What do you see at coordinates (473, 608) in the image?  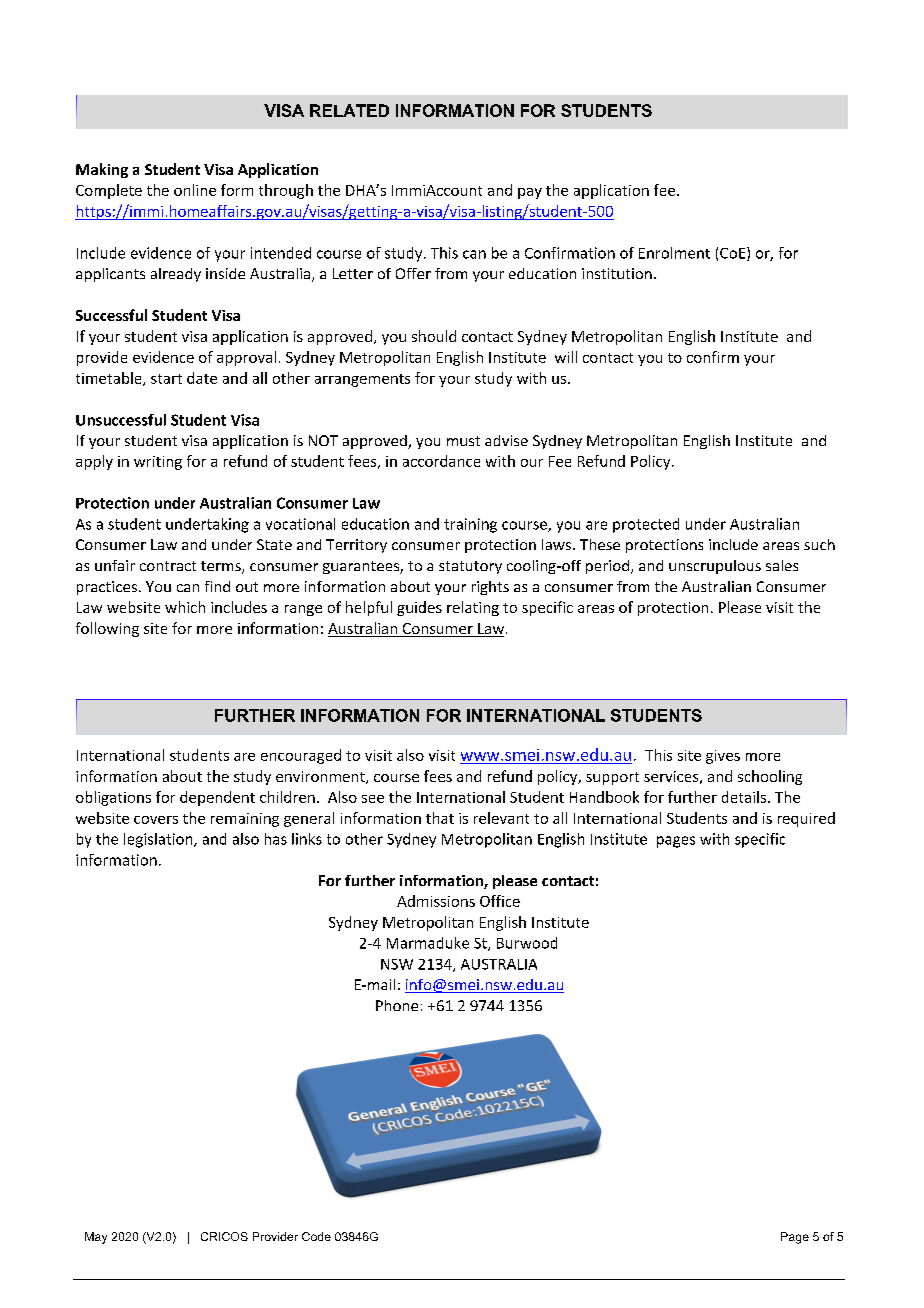 I see `relating` at bounding box center [473, 608].
